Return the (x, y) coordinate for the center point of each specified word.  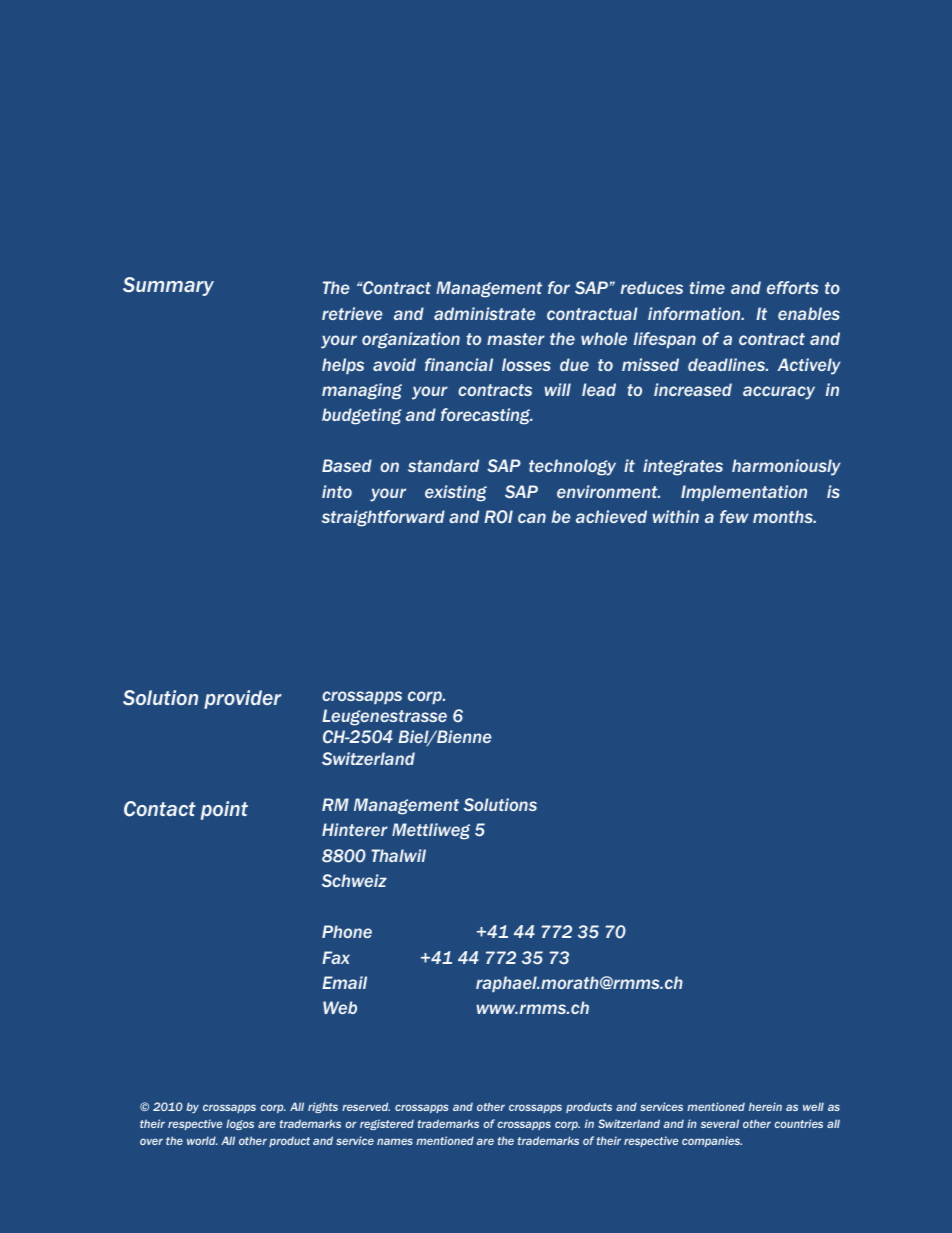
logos (240, 1124)
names (395, 1141)
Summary (168, 286)
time (707, 287)
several (720, 1123)
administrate (485, 313)
